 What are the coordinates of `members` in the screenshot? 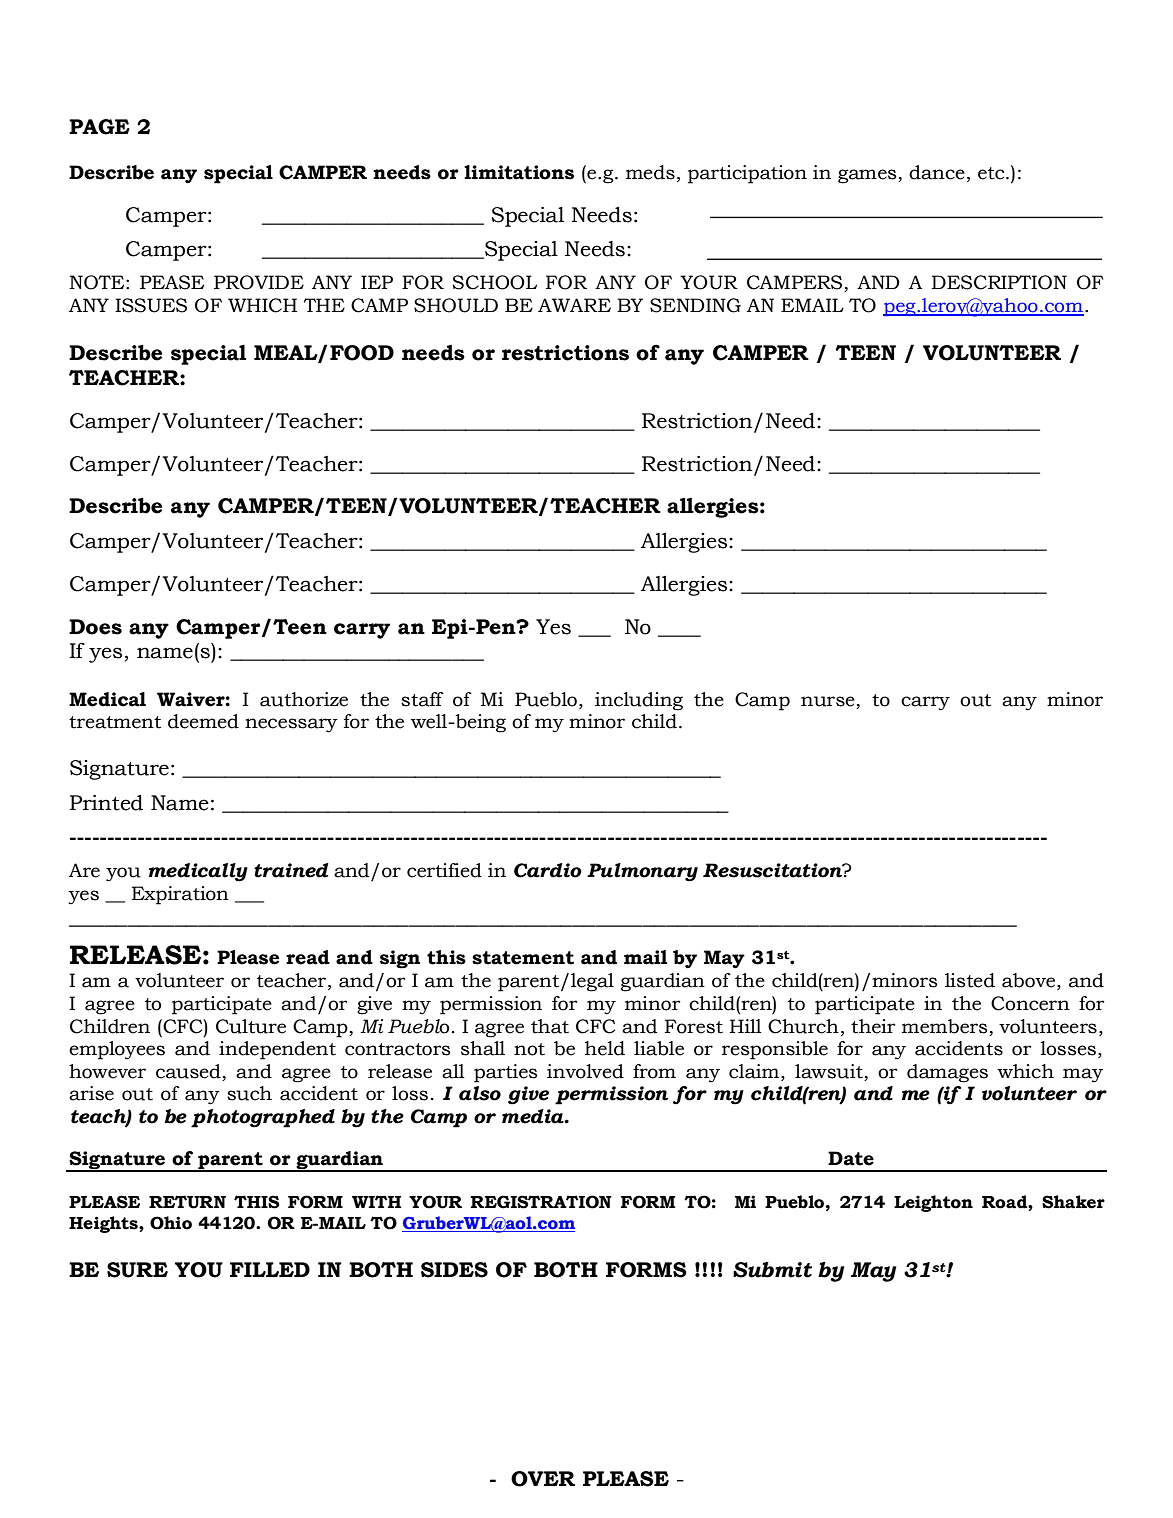 It's located at (945, 1026).
